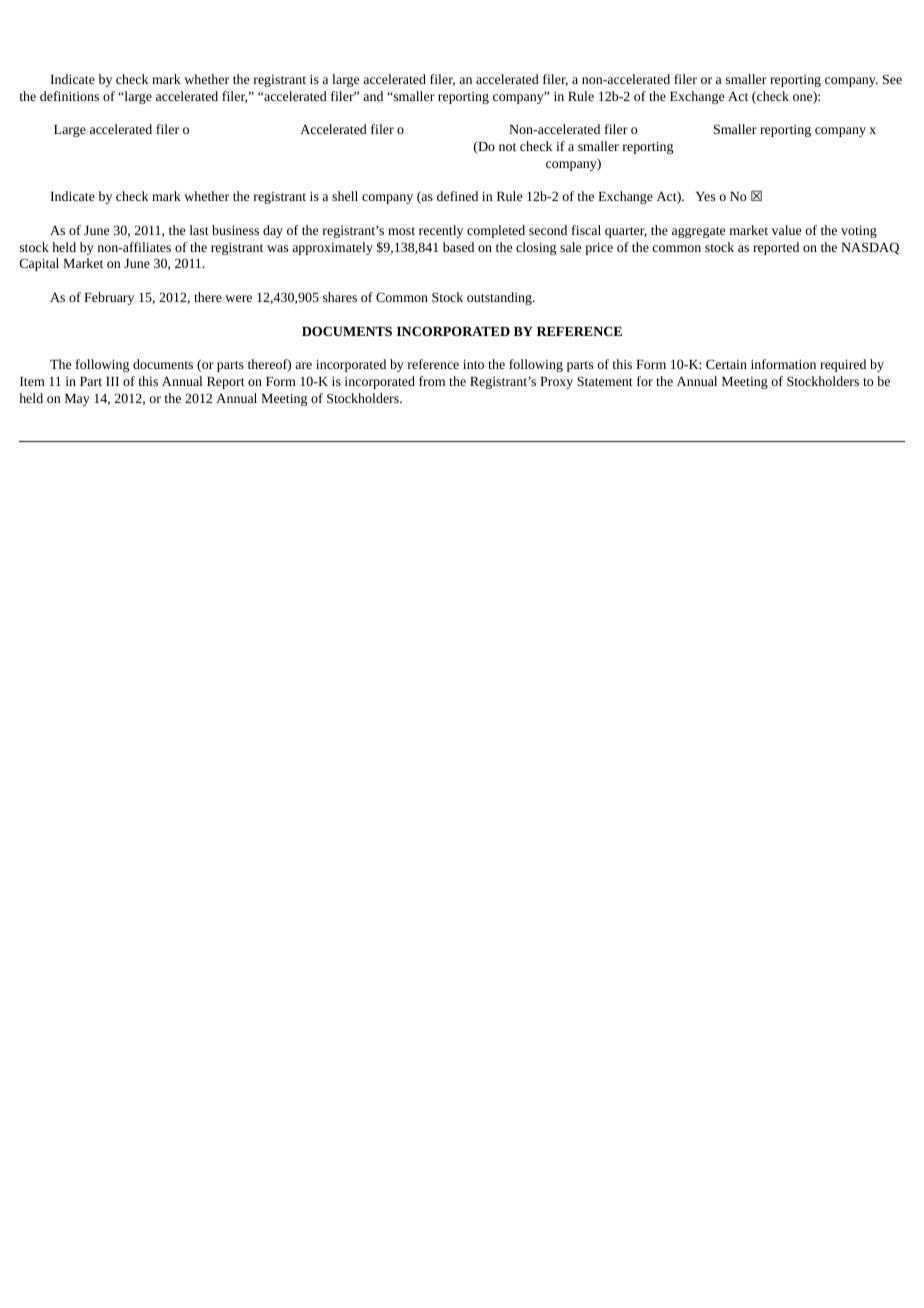 This screenshot has height=1308, width=924. I want to click on February, so click(109, 298).
